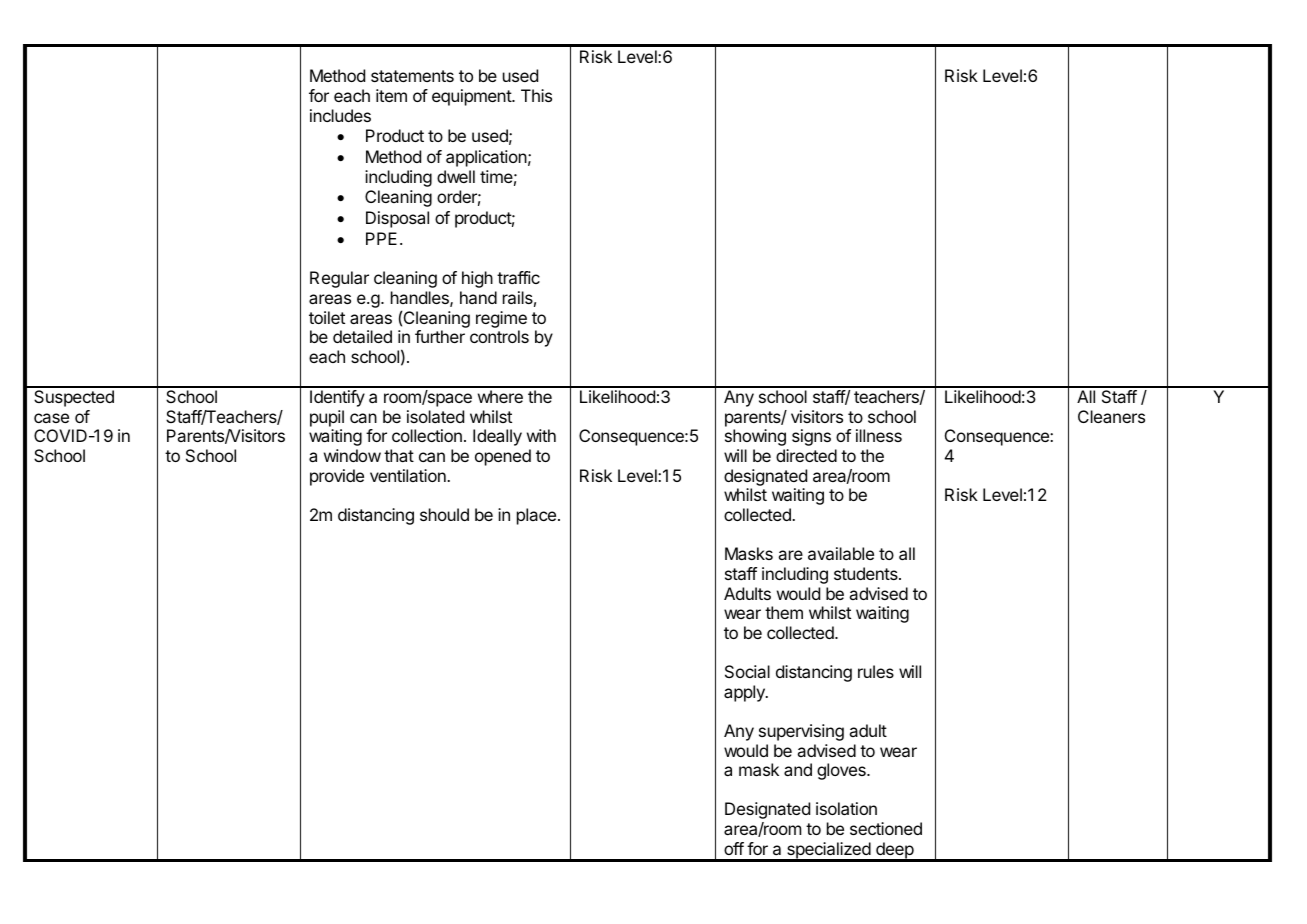 The width and height of the image is (1307, 924). I want to click on Cleaners, so click(1111, 416).
